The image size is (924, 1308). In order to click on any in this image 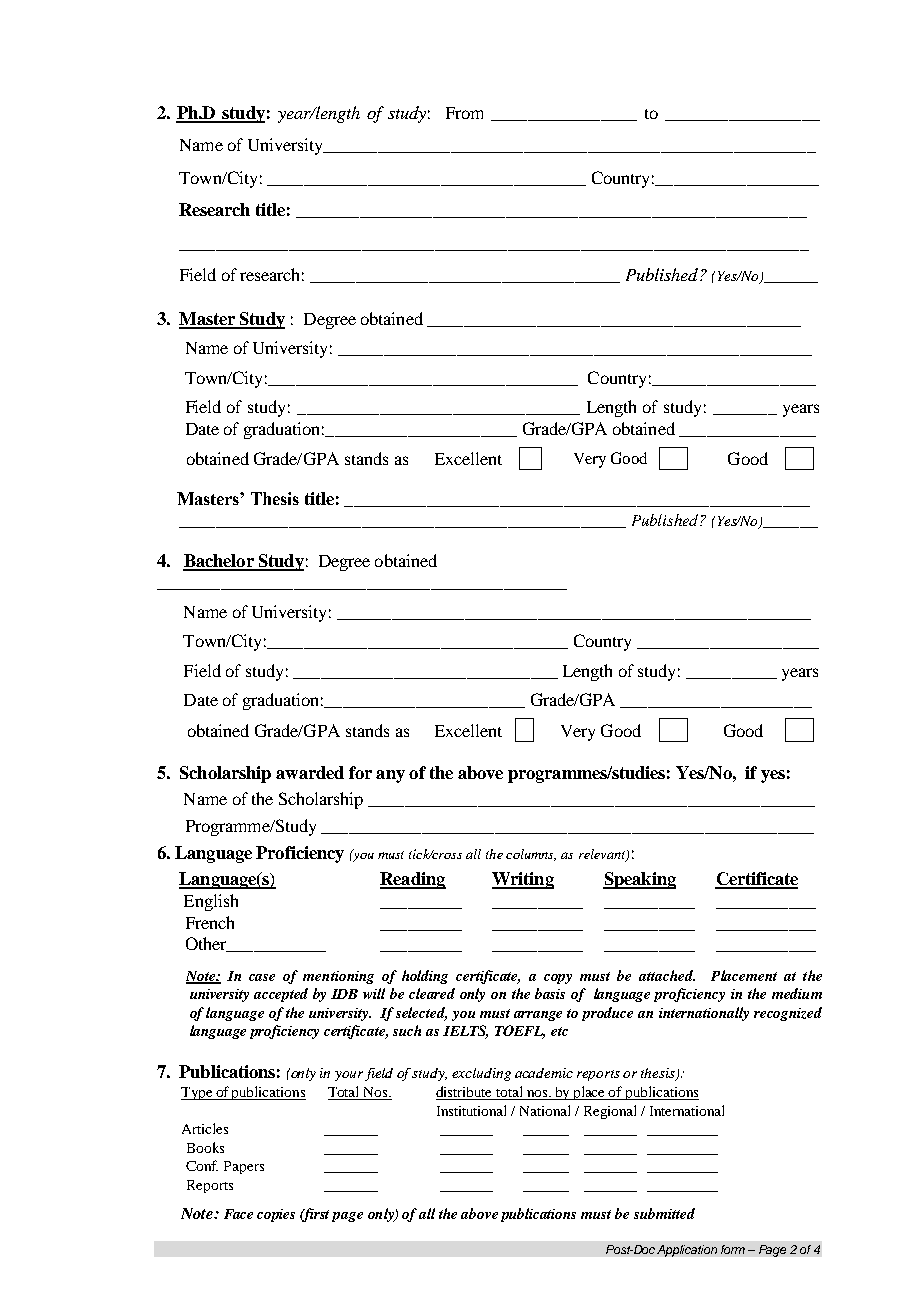, I will do `click(390, 776)`.
